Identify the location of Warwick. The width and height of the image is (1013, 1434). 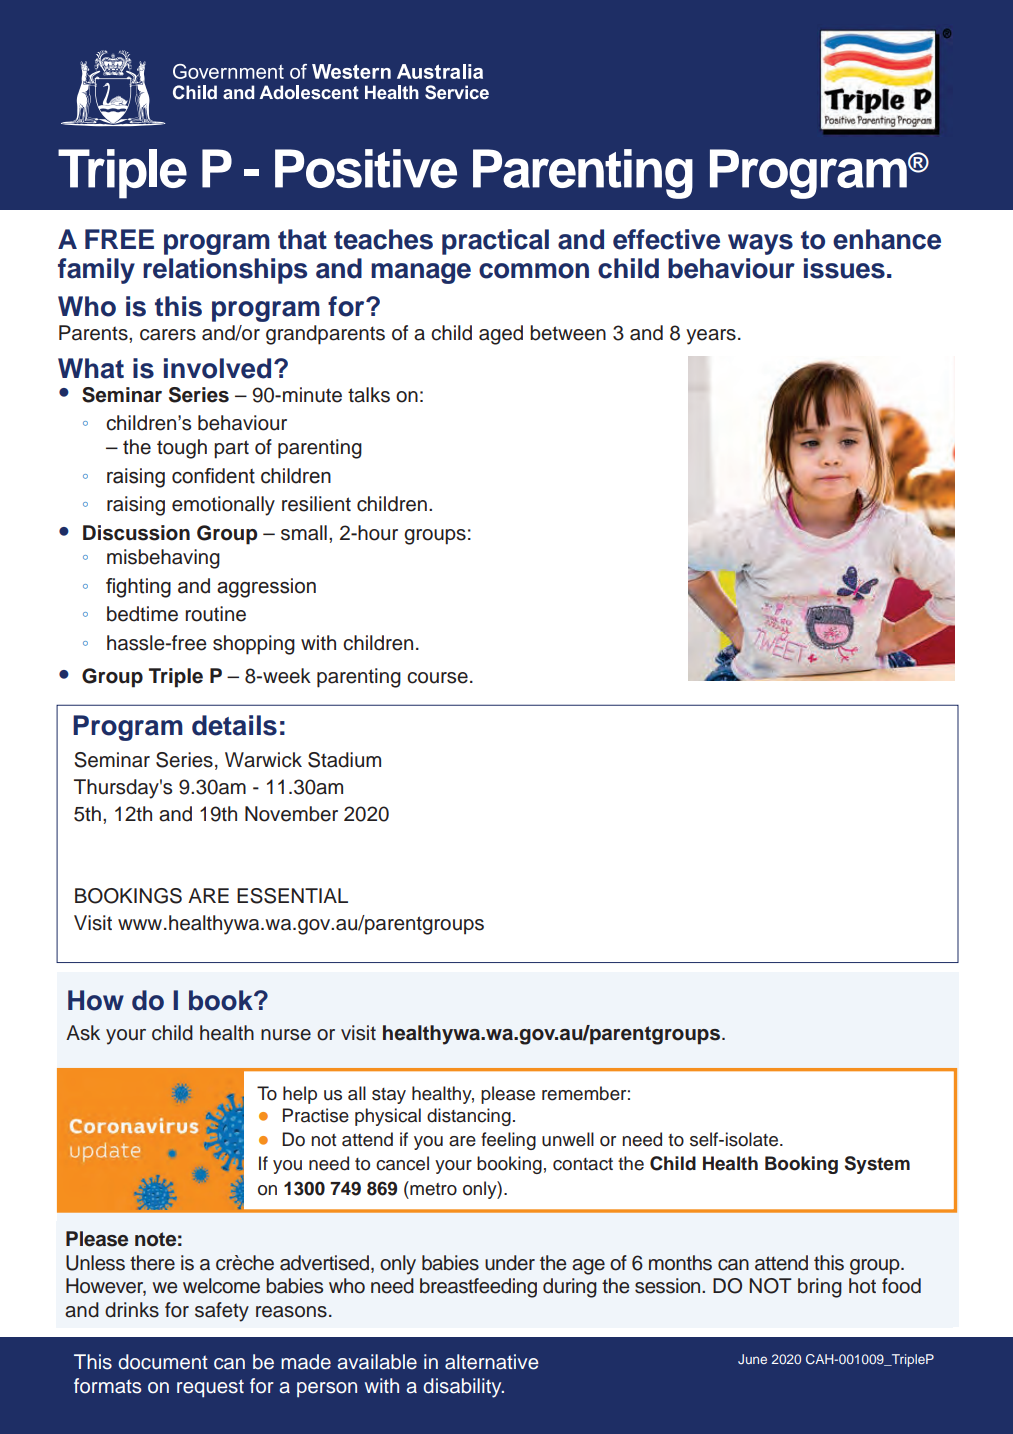
(263, 760).
